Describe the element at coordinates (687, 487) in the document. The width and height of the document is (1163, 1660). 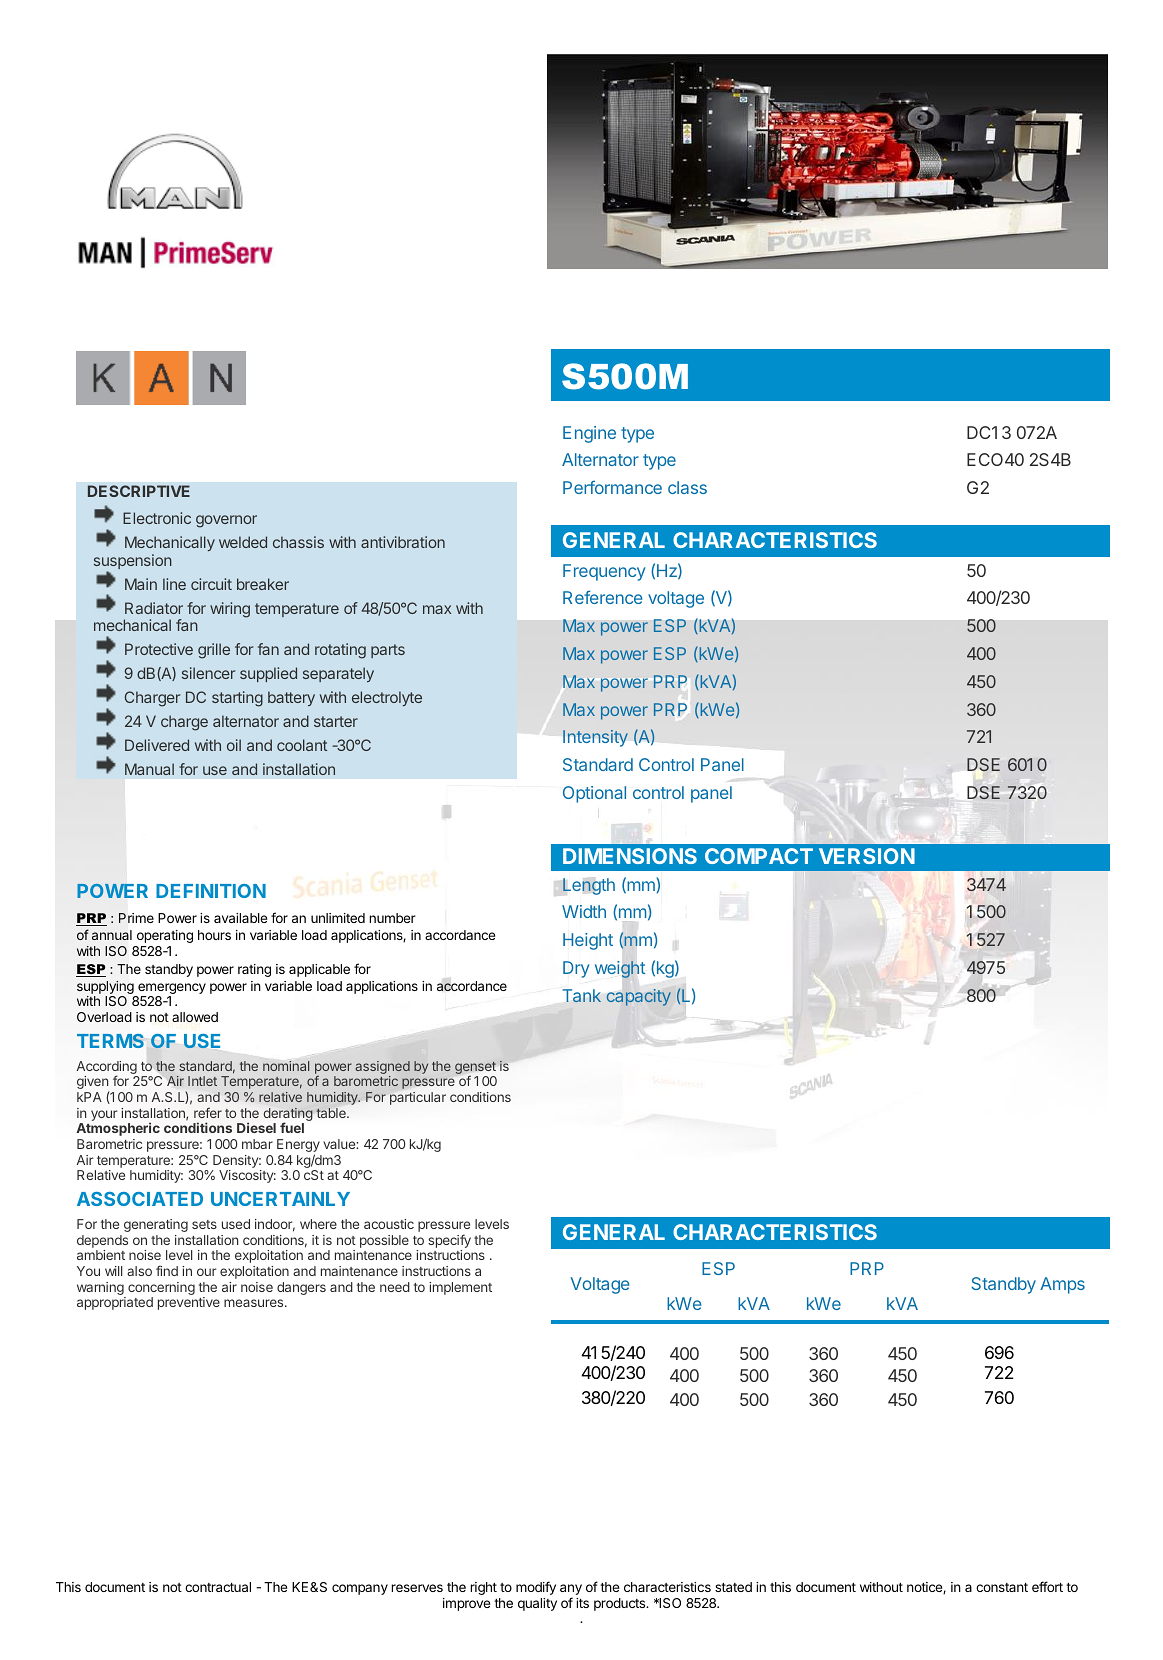
I see `class` at that location.
